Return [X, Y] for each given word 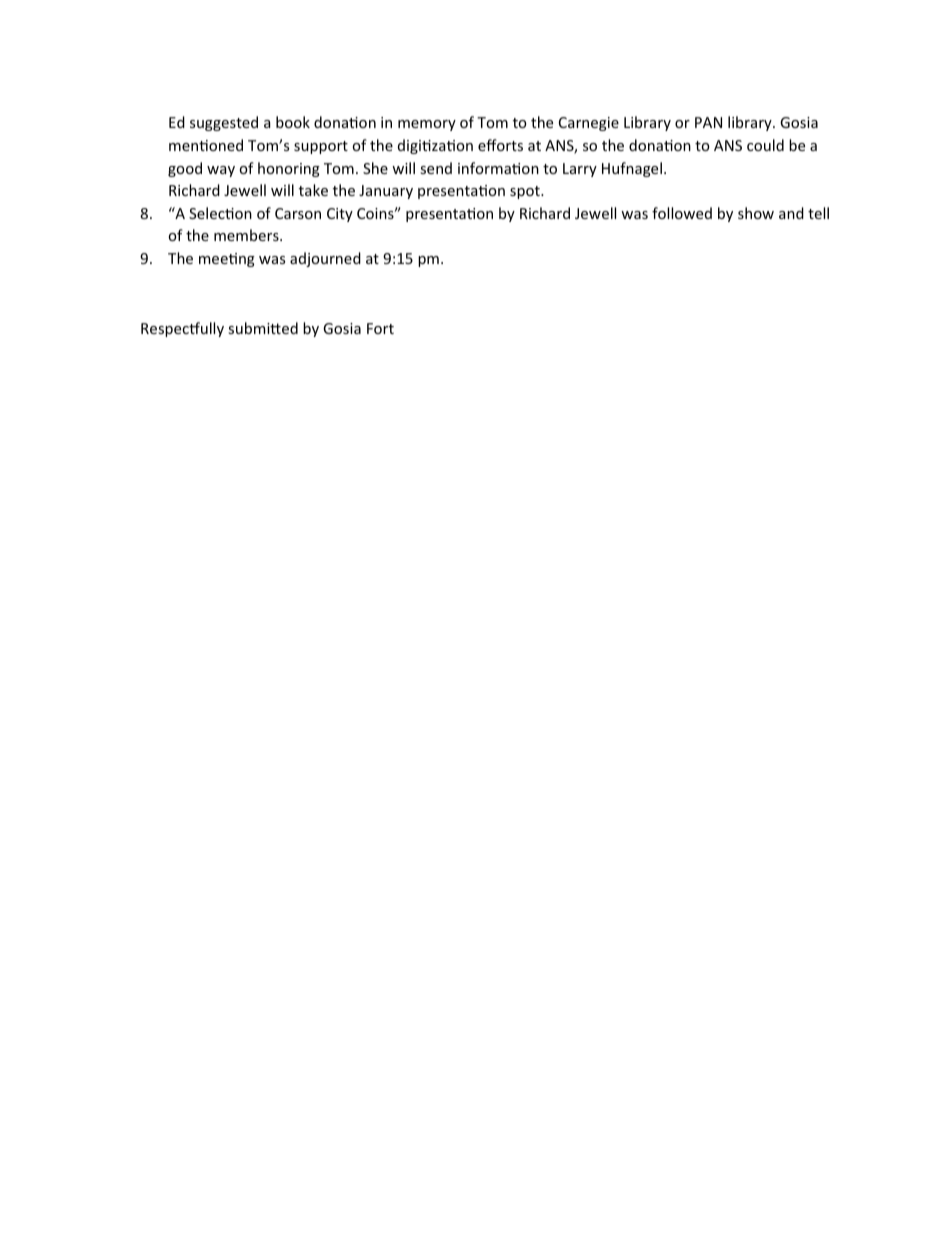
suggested [224, 123]
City [340, 215]
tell [818, 213]
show [756, 213]
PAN [708, 122]
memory [427, 125]
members [247, 235]
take [313, 190]
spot [526, 192]
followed [682, 213]
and [791, 213]
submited [263, 328]
